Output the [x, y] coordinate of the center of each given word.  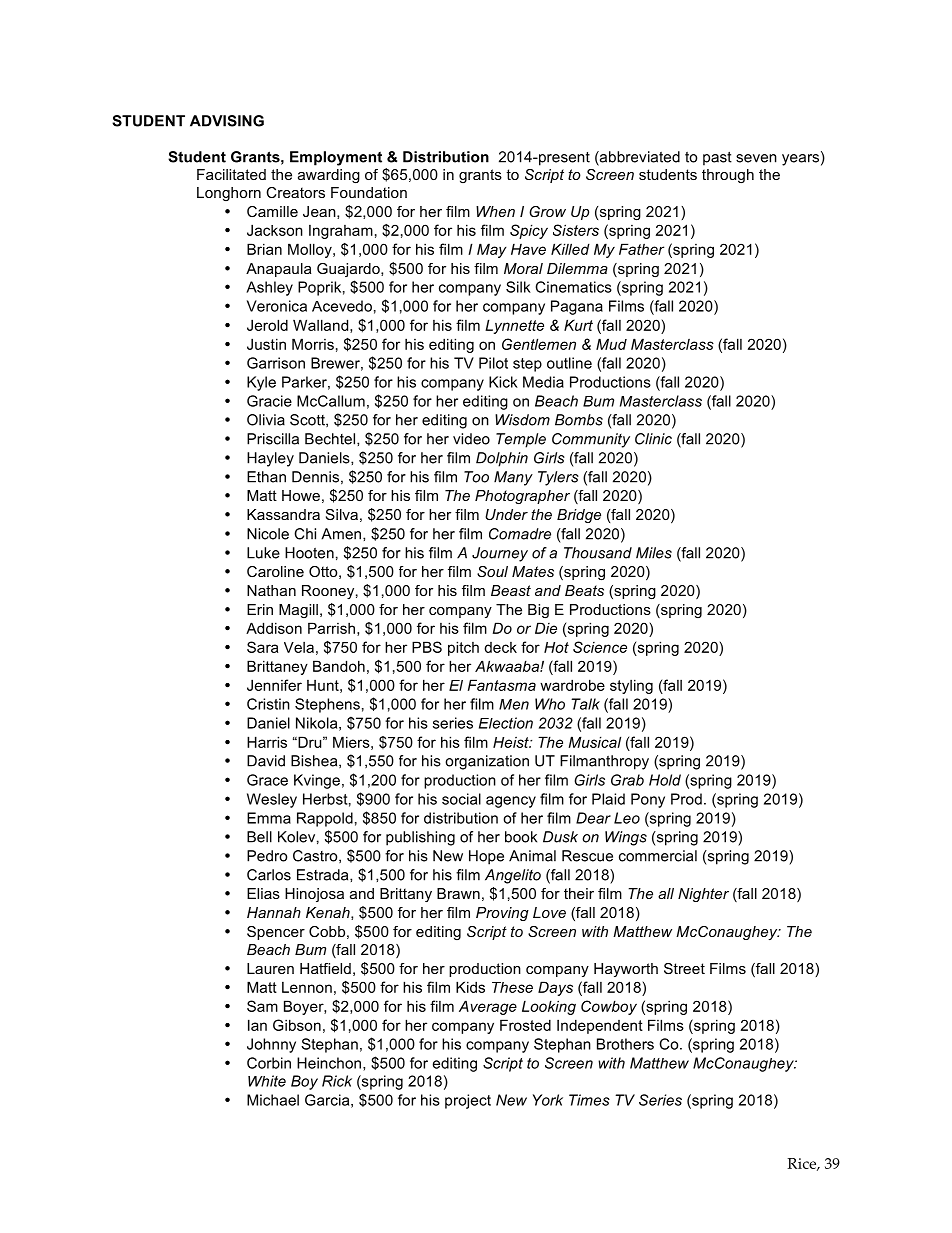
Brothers [625, 1044]
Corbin [269, 1063]
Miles [654, 553]
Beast [511, 590]
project [468, 1101]
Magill [298, 611]
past [717, 159]
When [495, 211]
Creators [295, 192]
